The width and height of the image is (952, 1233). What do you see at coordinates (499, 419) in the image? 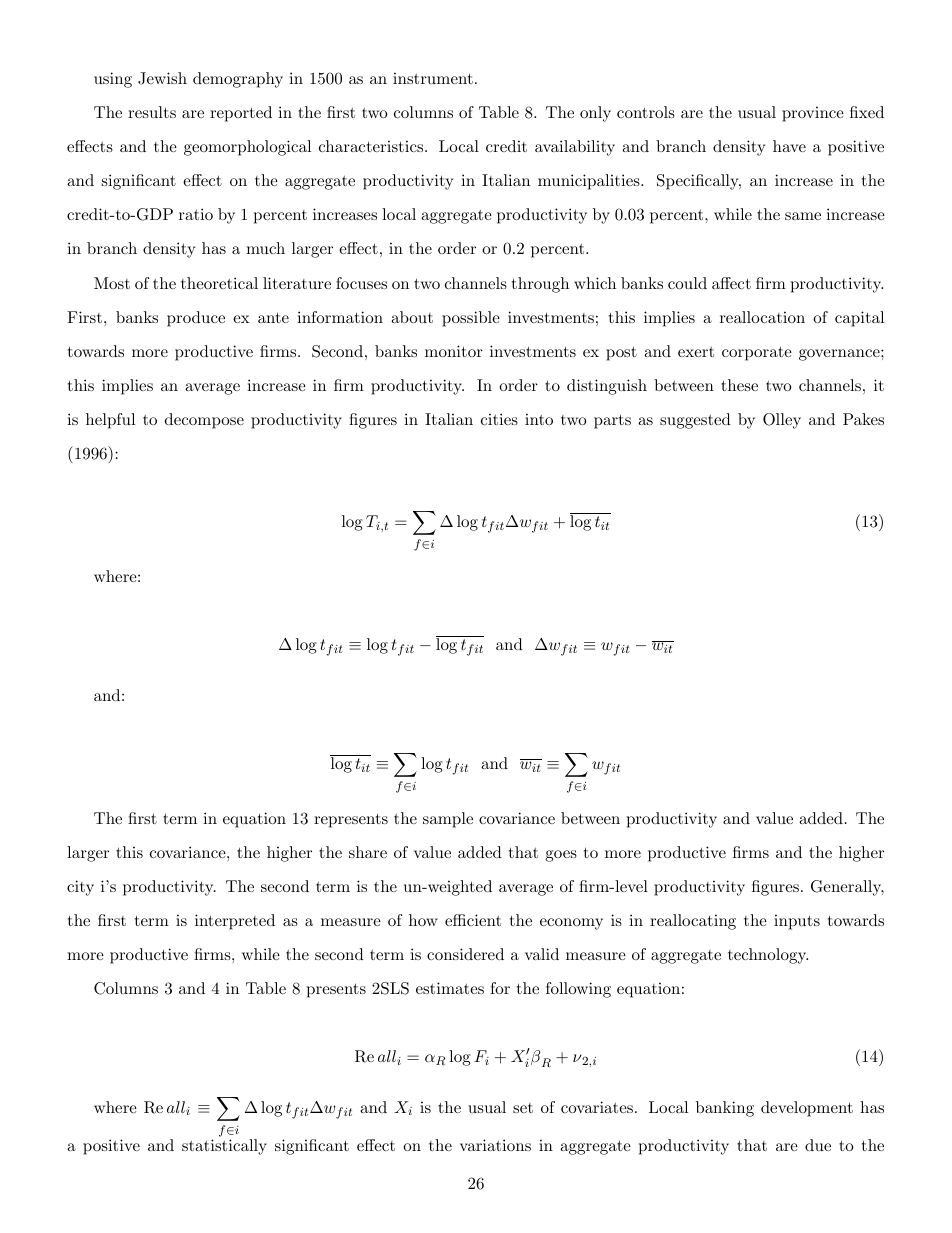
I see `cities` at bounding box center [499, 419].
